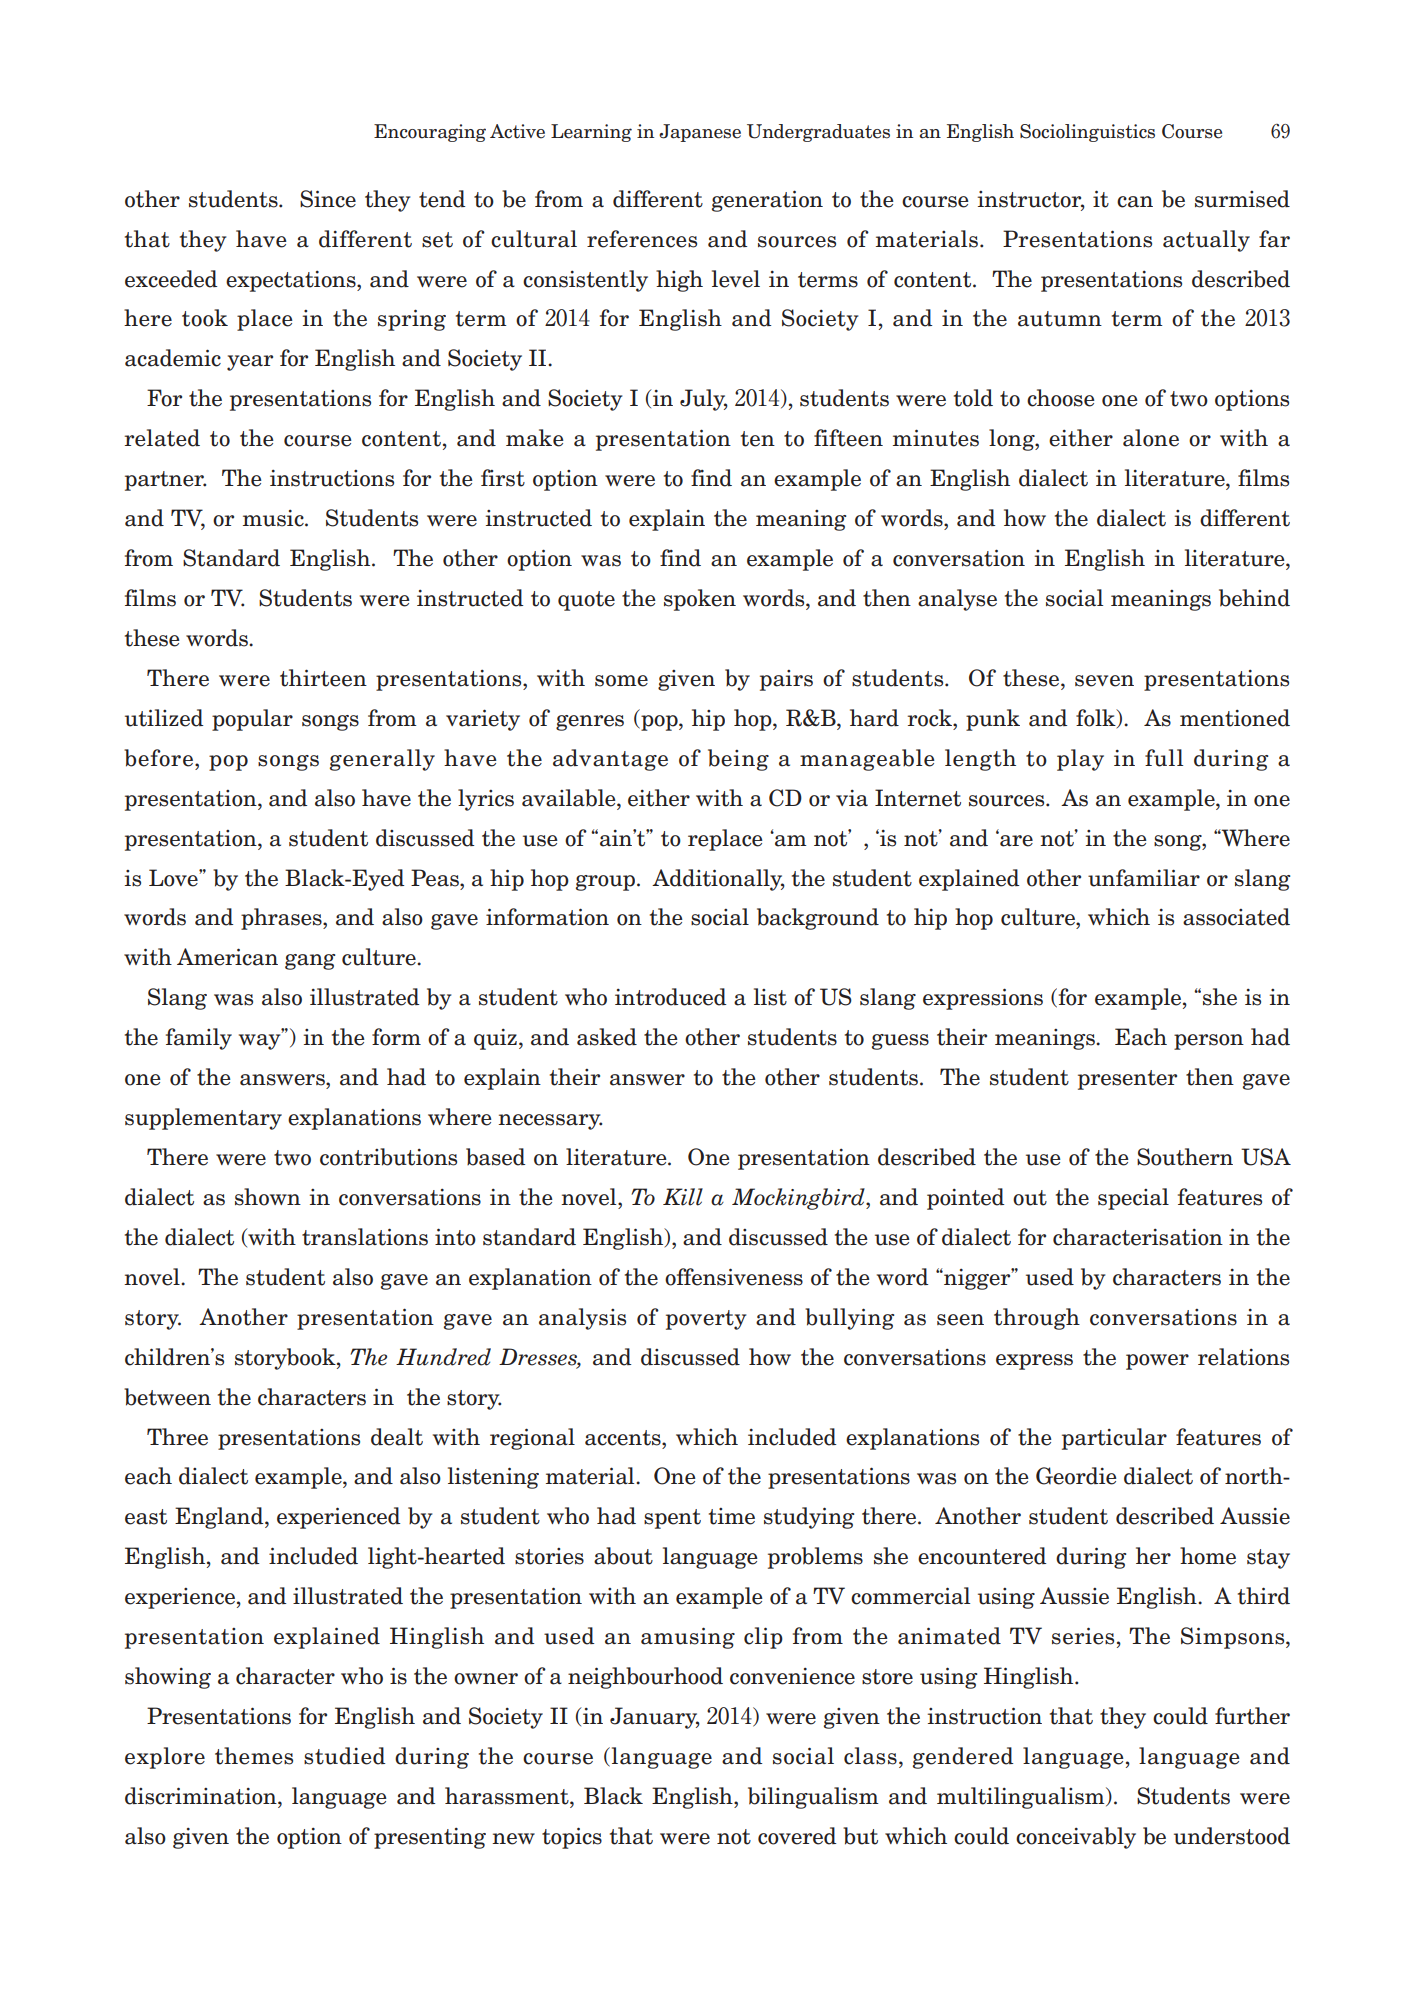 The height and width of the screenshot is (2001, 1415). What do you see at coordinates (365, 1237) in the screenshot?
I see `translations` at bounding box center [365, 1237].
